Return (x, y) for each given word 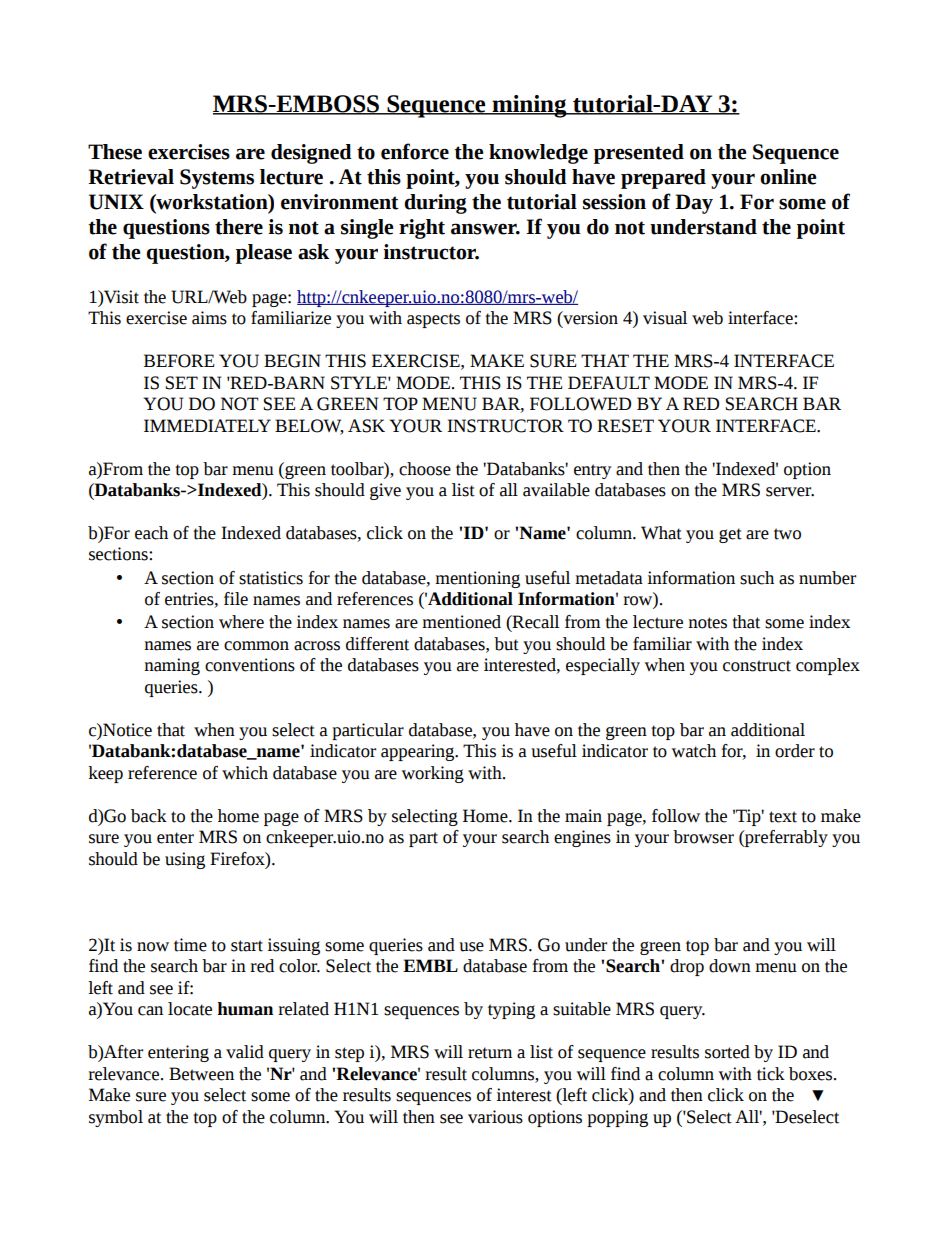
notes (707, 623)
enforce (415, 151)
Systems (217, 179)
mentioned (461, 622)
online (788, 177)
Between (201, 1074)
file (236, 599)
